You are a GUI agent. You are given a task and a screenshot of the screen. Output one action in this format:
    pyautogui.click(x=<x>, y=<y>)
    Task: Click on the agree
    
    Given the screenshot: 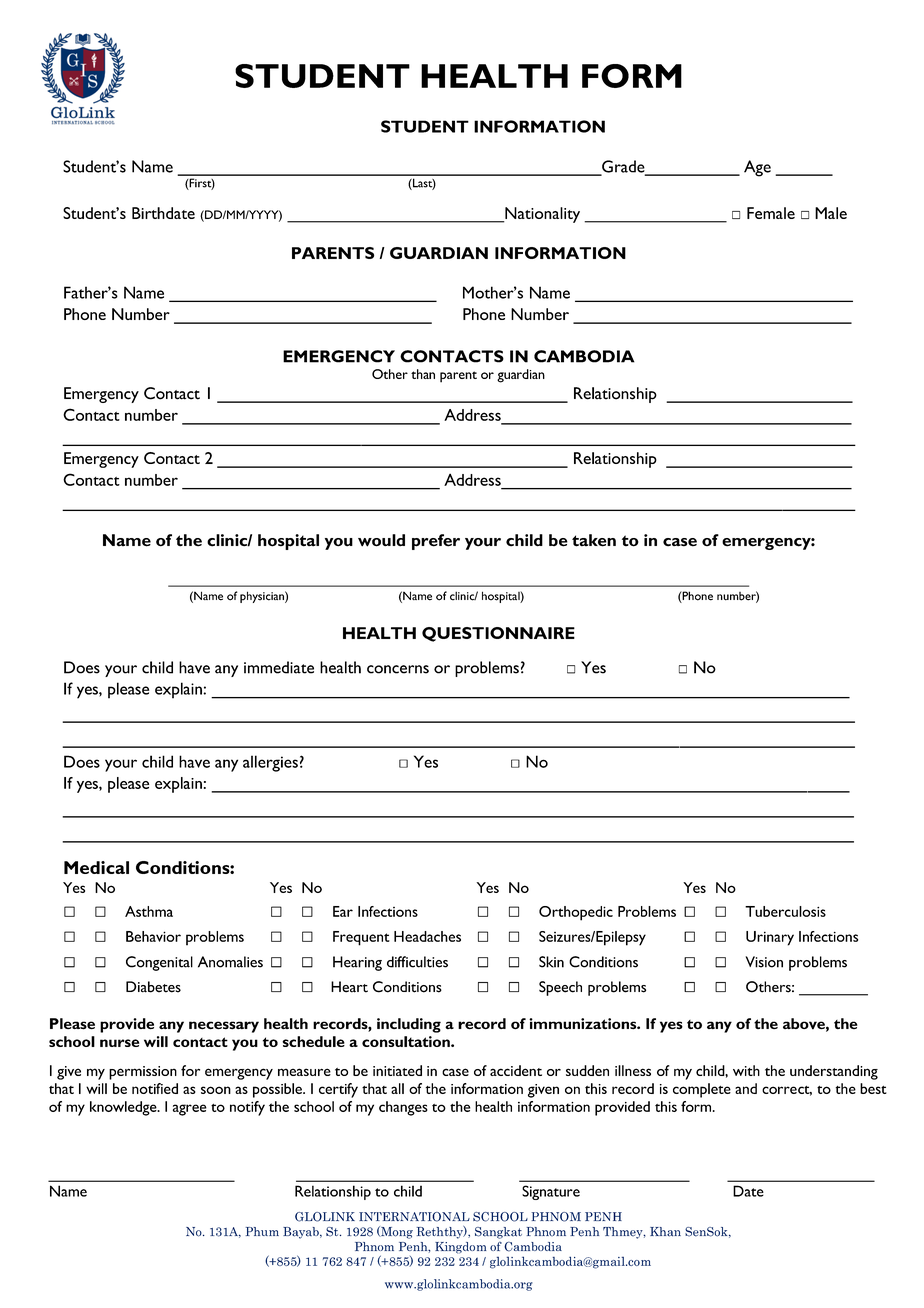 What is the action you would take?
    pyautogui.click(x=190, y=1110)
